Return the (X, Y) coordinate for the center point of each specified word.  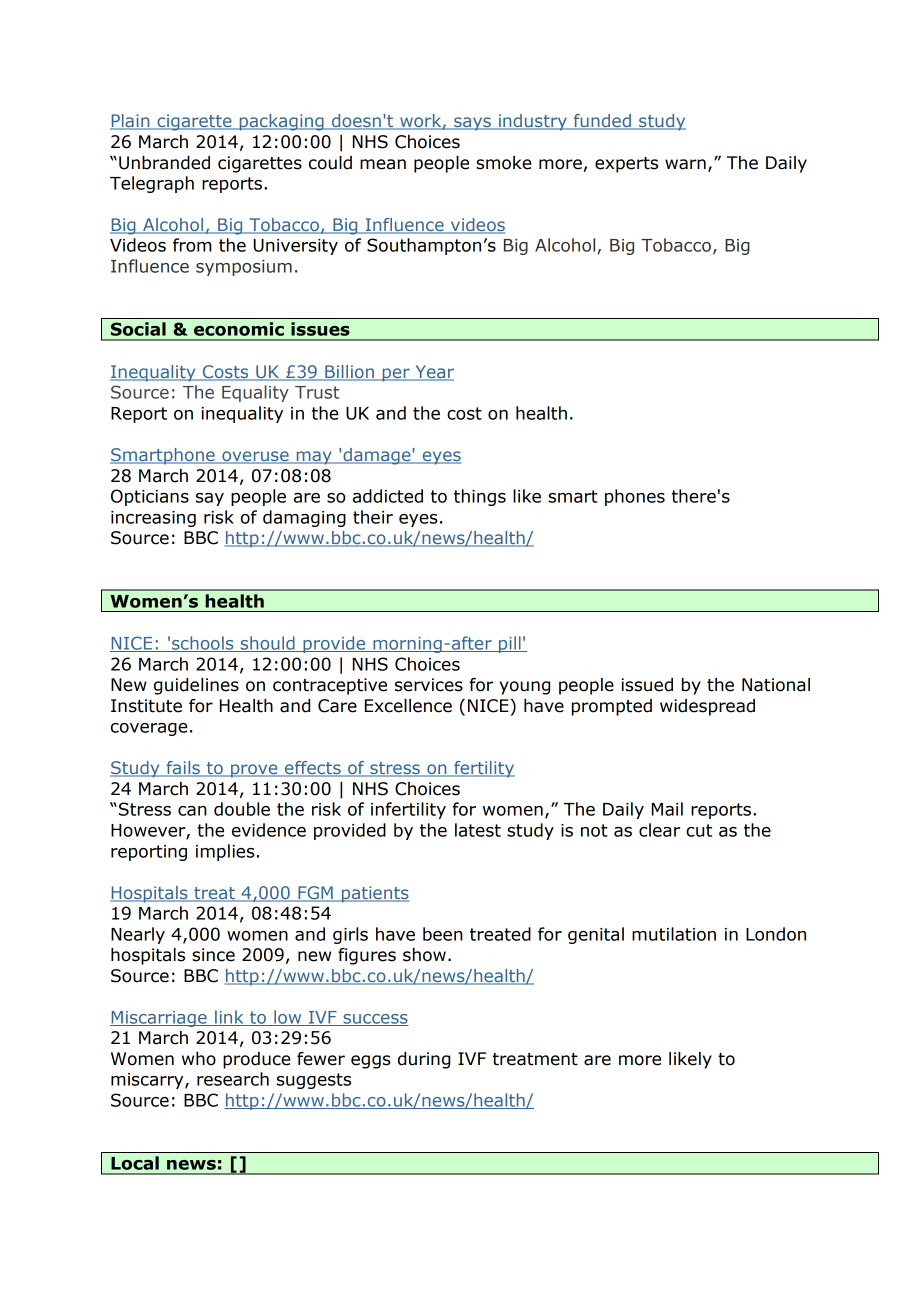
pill (509, 644)
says (472, 124)
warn (685, 164)
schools (203, 644)
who (199, 1059)
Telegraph (152, 184)
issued (647, 685)
